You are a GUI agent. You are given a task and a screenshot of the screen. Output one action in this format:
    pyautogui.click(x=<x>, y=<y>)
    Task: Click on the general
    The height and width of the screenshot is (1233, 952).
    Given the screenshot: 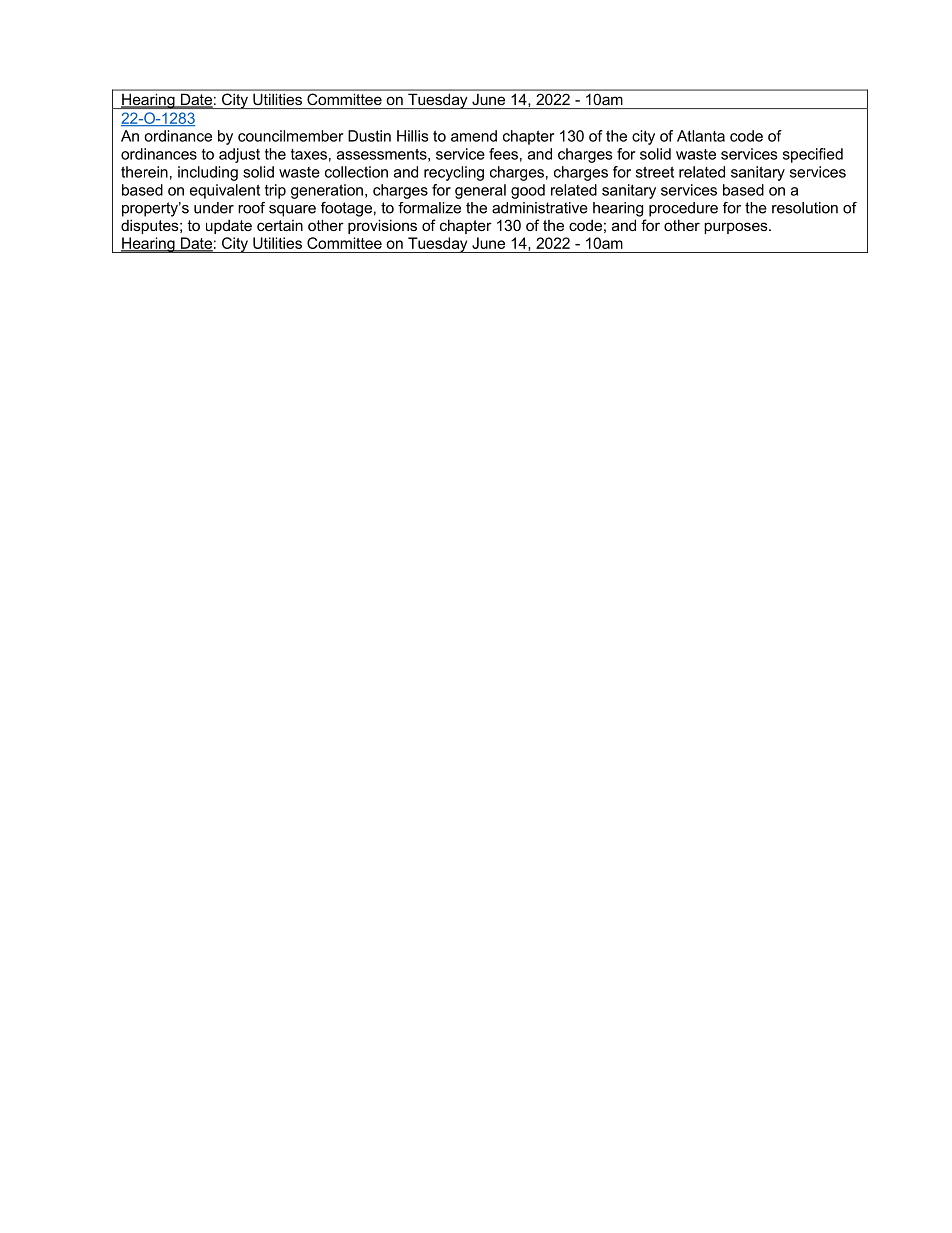 What is the action you would take?
    pyautogui.click(x=480, y=191)
